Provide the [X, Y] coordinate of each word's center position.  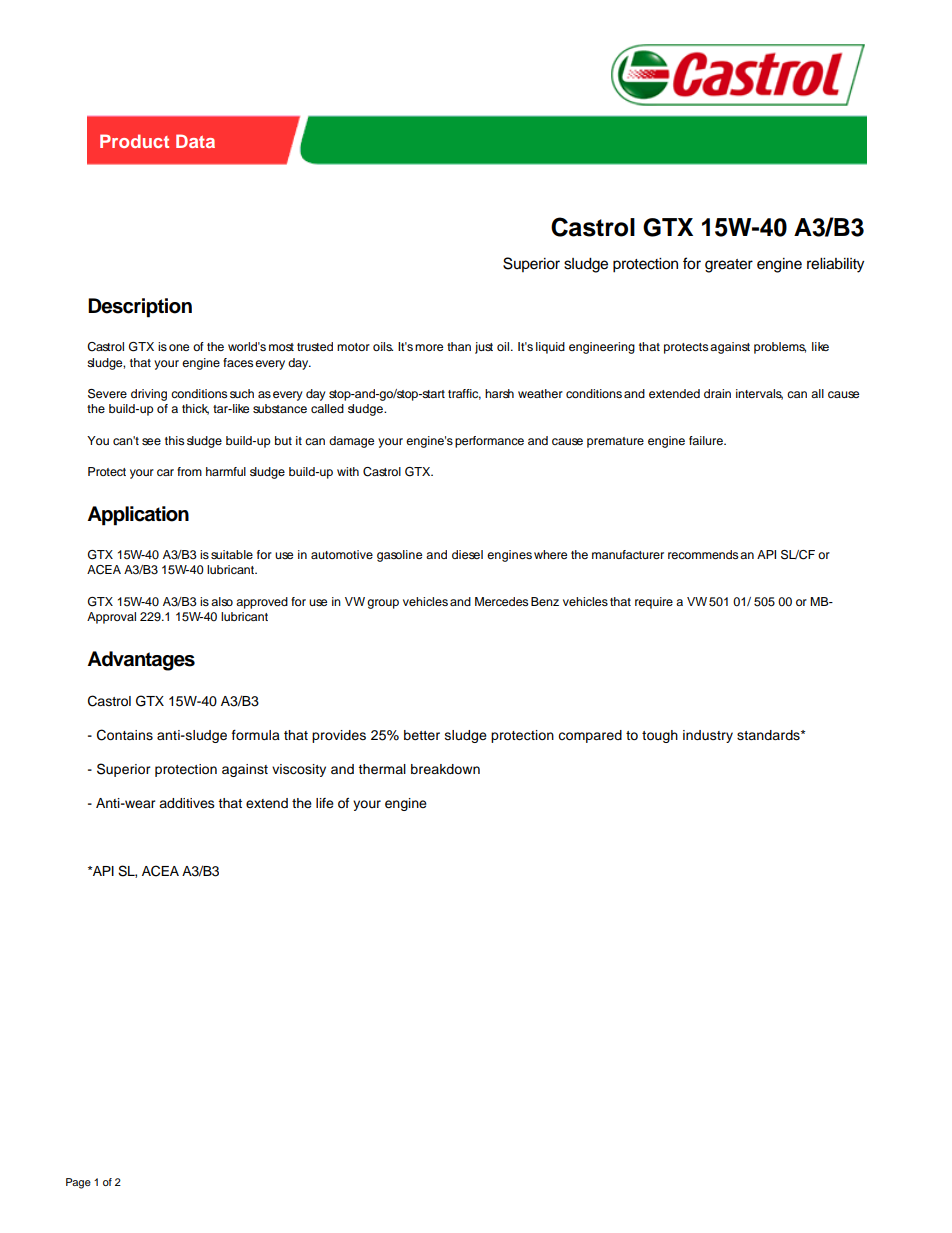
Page [78, 1183]
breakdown [445, 769]
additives [187, 803]
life [325, 803]
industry [708, 736]
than [459, 346]
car [165, 472]
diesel [467, 554]
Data [195, 141]
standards [769, 735]
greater [729, 266]
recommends [703, 554]
